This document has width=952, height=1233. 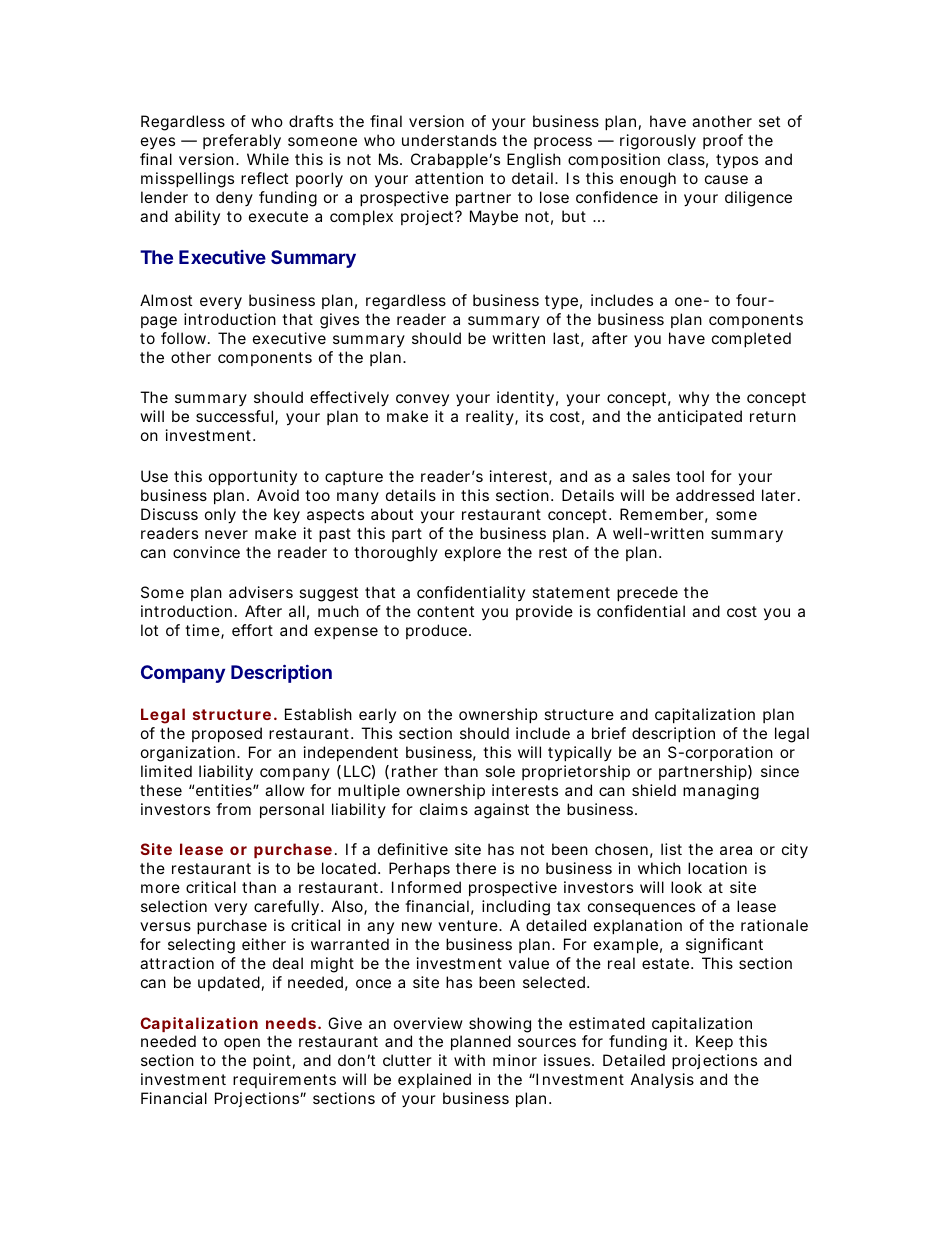 I want to click on preferably, so click(x=242, y=142).
